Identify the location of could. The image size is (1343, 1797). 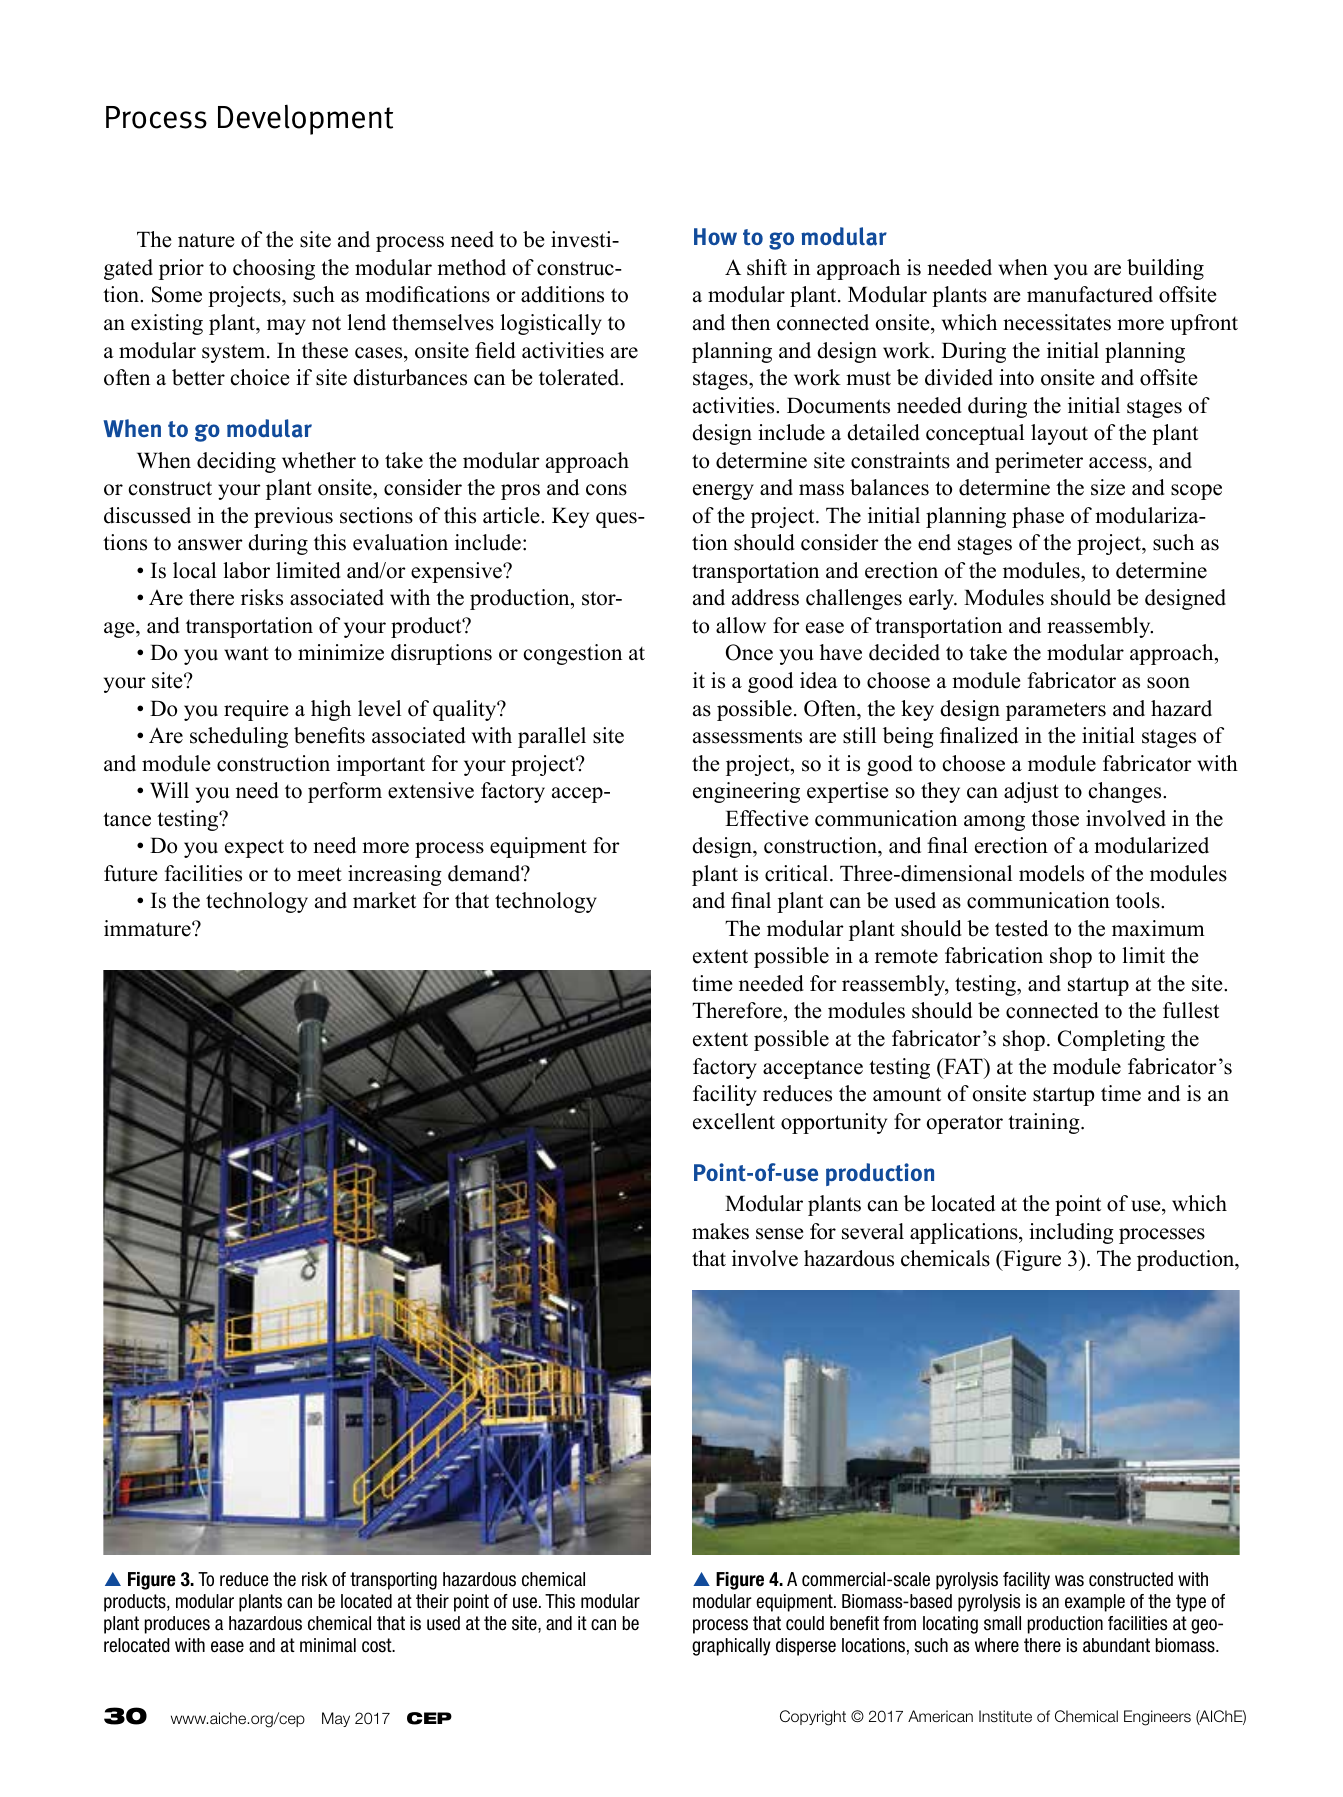
(805, 1623).
